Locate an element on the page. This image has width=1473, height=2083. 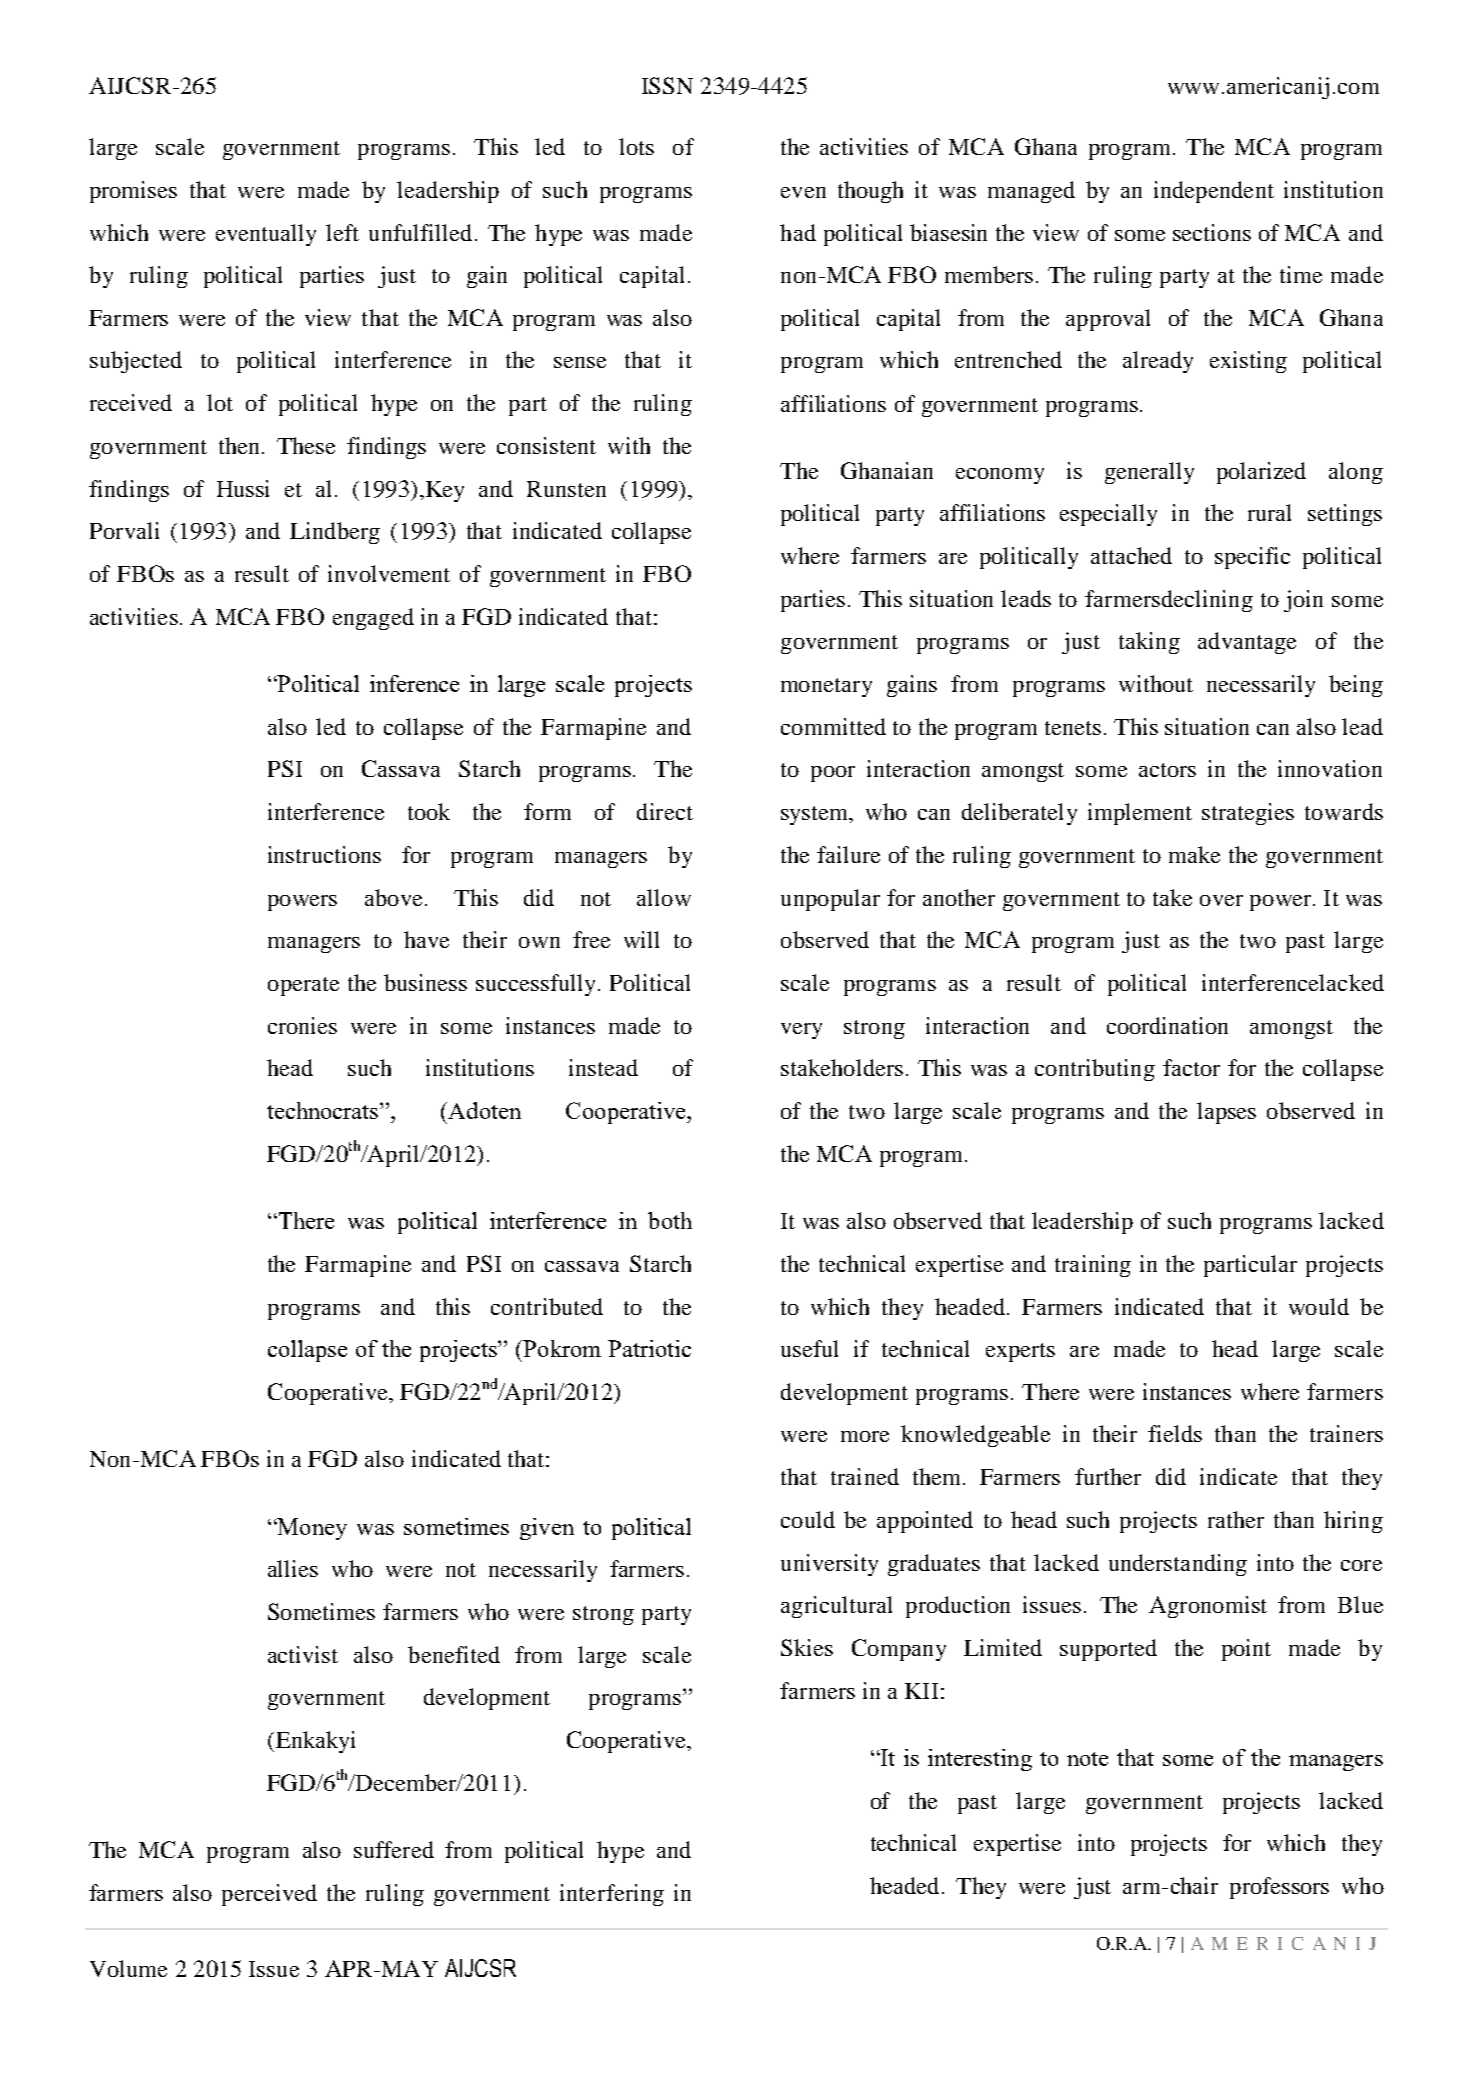
Money is located at coordinates (311, 1529).
